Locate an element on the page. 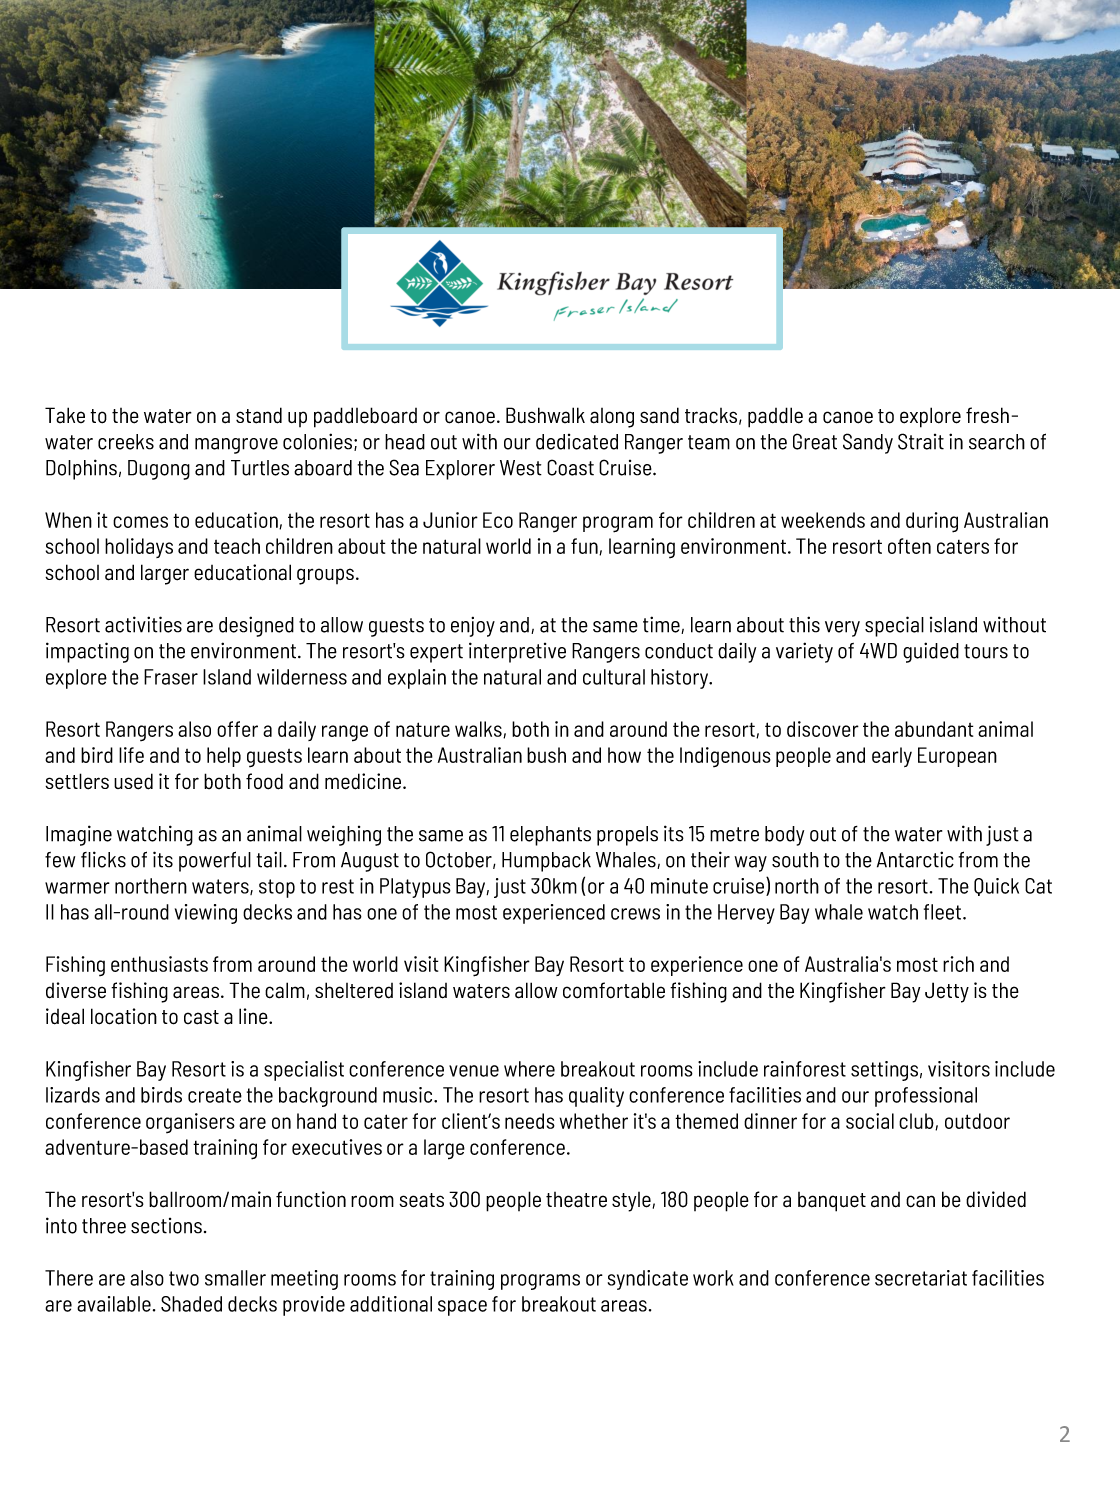 This document has width=1120, height=1493. dedicated is located at coordinates (577, 442).
